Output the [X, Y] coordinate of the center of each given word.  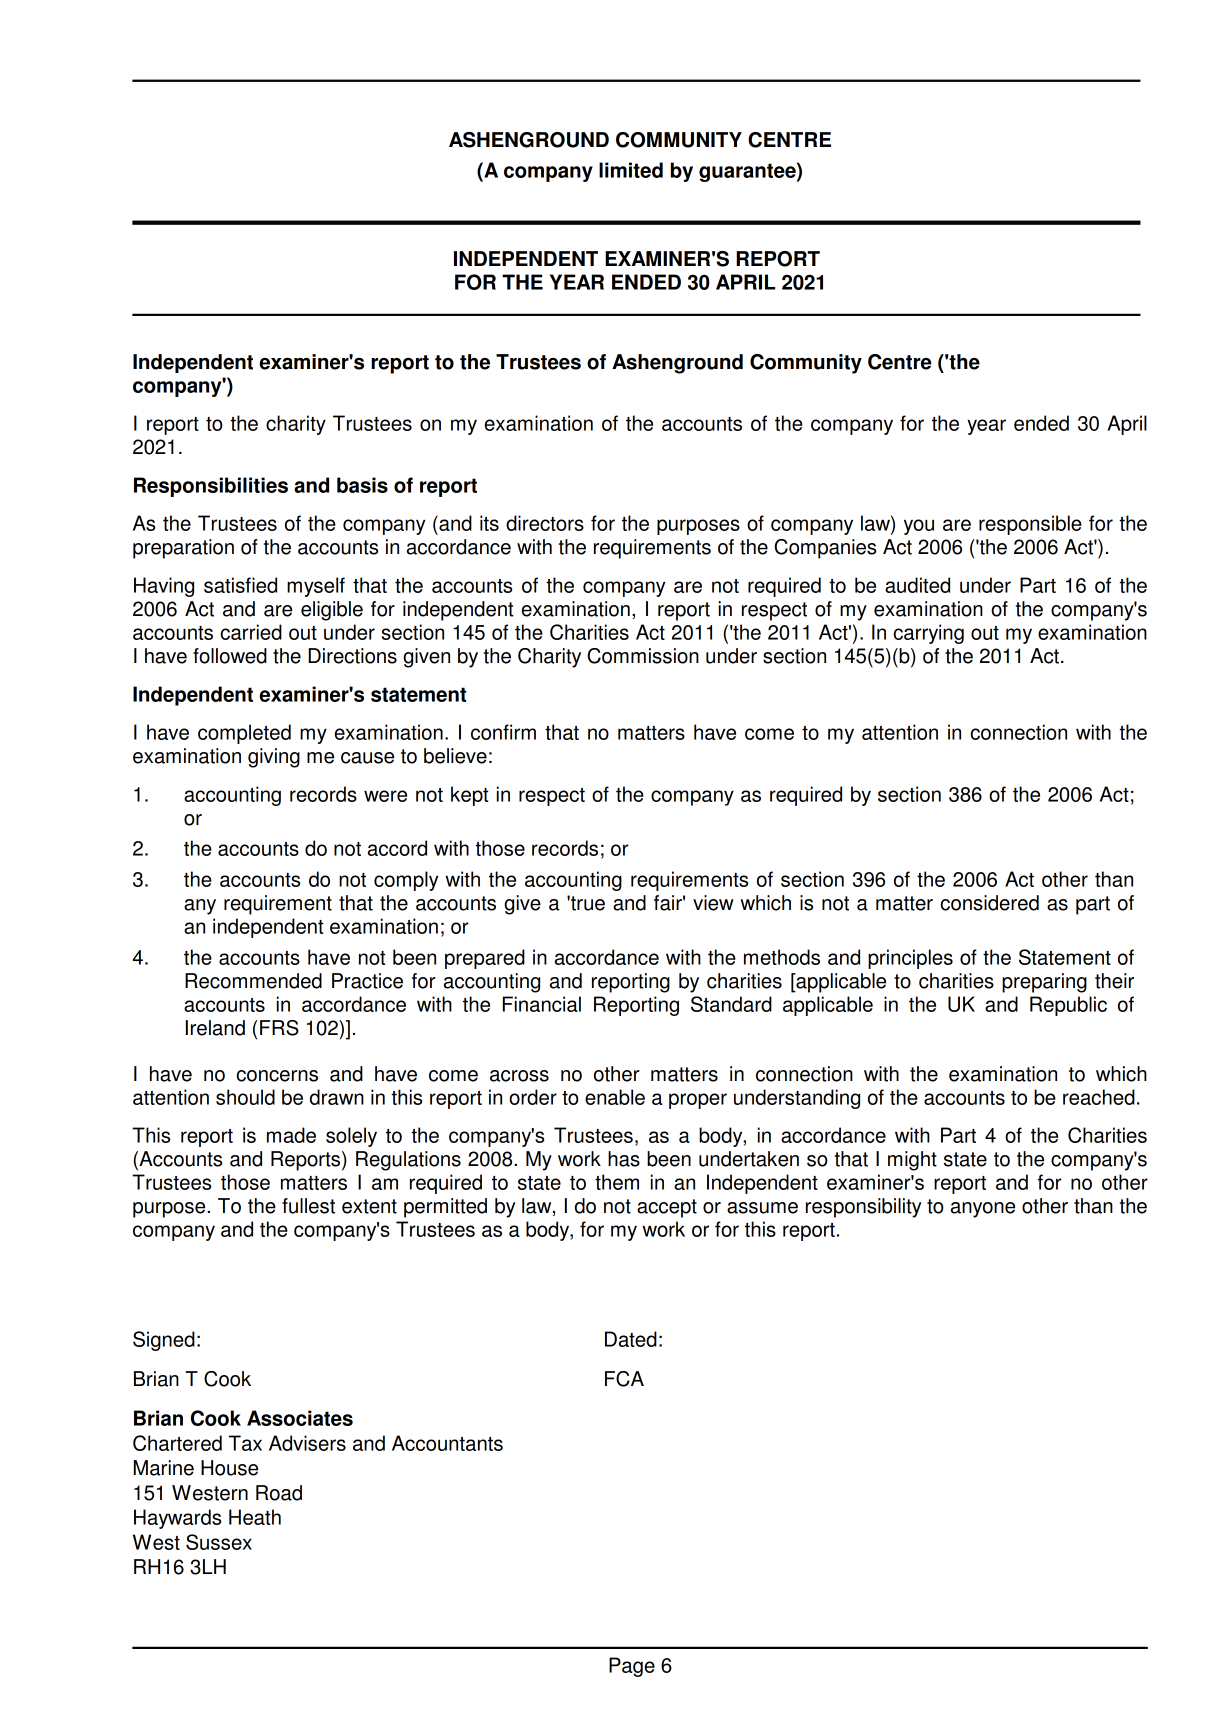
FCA [624, 1379]
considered [989, 903]
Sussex [219, 1542]
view [713, 903]
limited [631, 170]
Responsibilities [211, 487]
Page [632, 1667]
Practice [367, 981]
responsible [1030, 525]
